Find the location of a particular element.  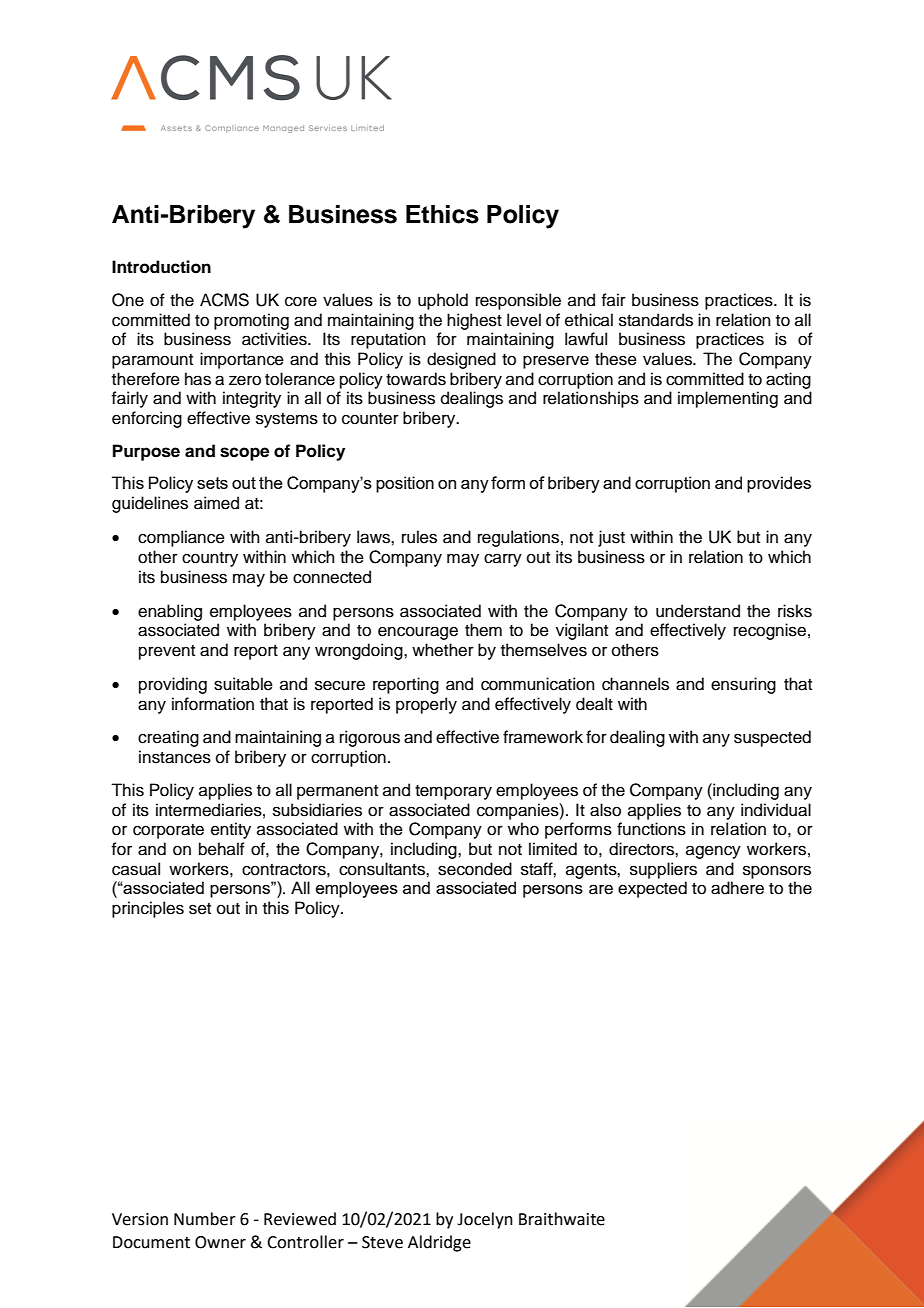

understand is located at coordinates (698, 611).
